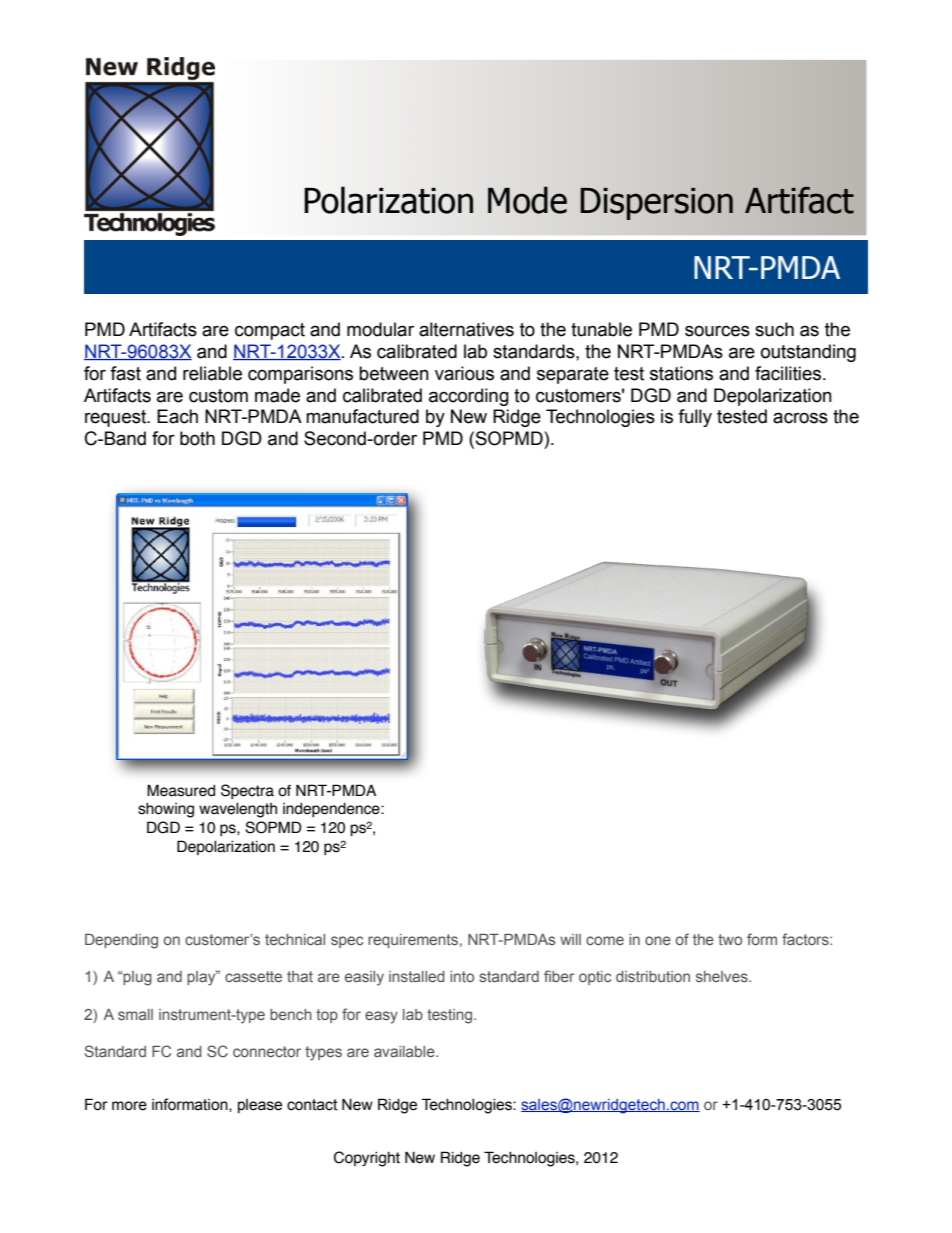 The height and width of the screenshot is (1233, 952). What do you see at coordinates (260, 1106) in the screenshot?
I see `please` at bounding box center [260, 1106].
